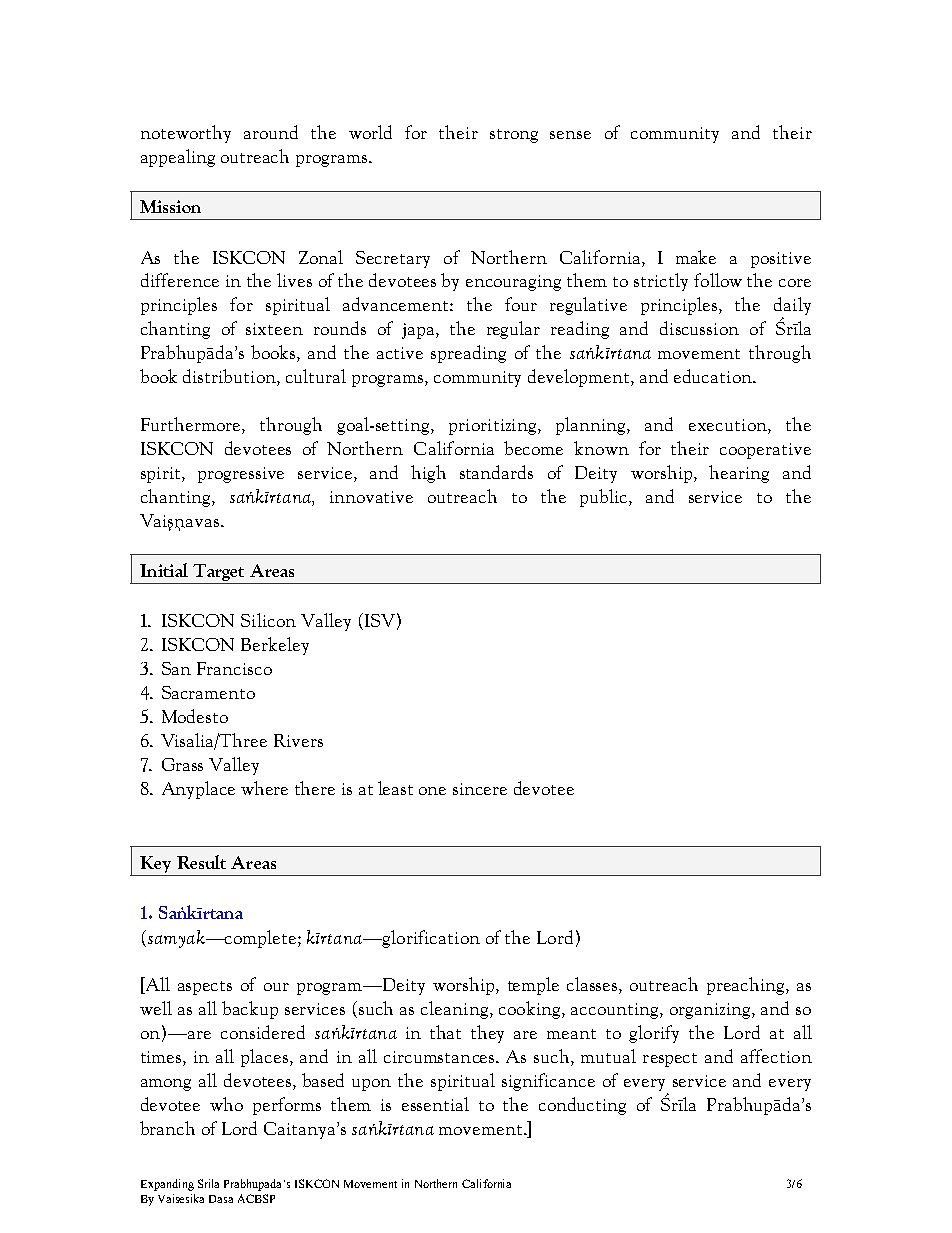 The width and height of the screenshot is (952, 1233). Describe the element at coordinates (696, 257) in the screenshot. I see `make` at that location.
